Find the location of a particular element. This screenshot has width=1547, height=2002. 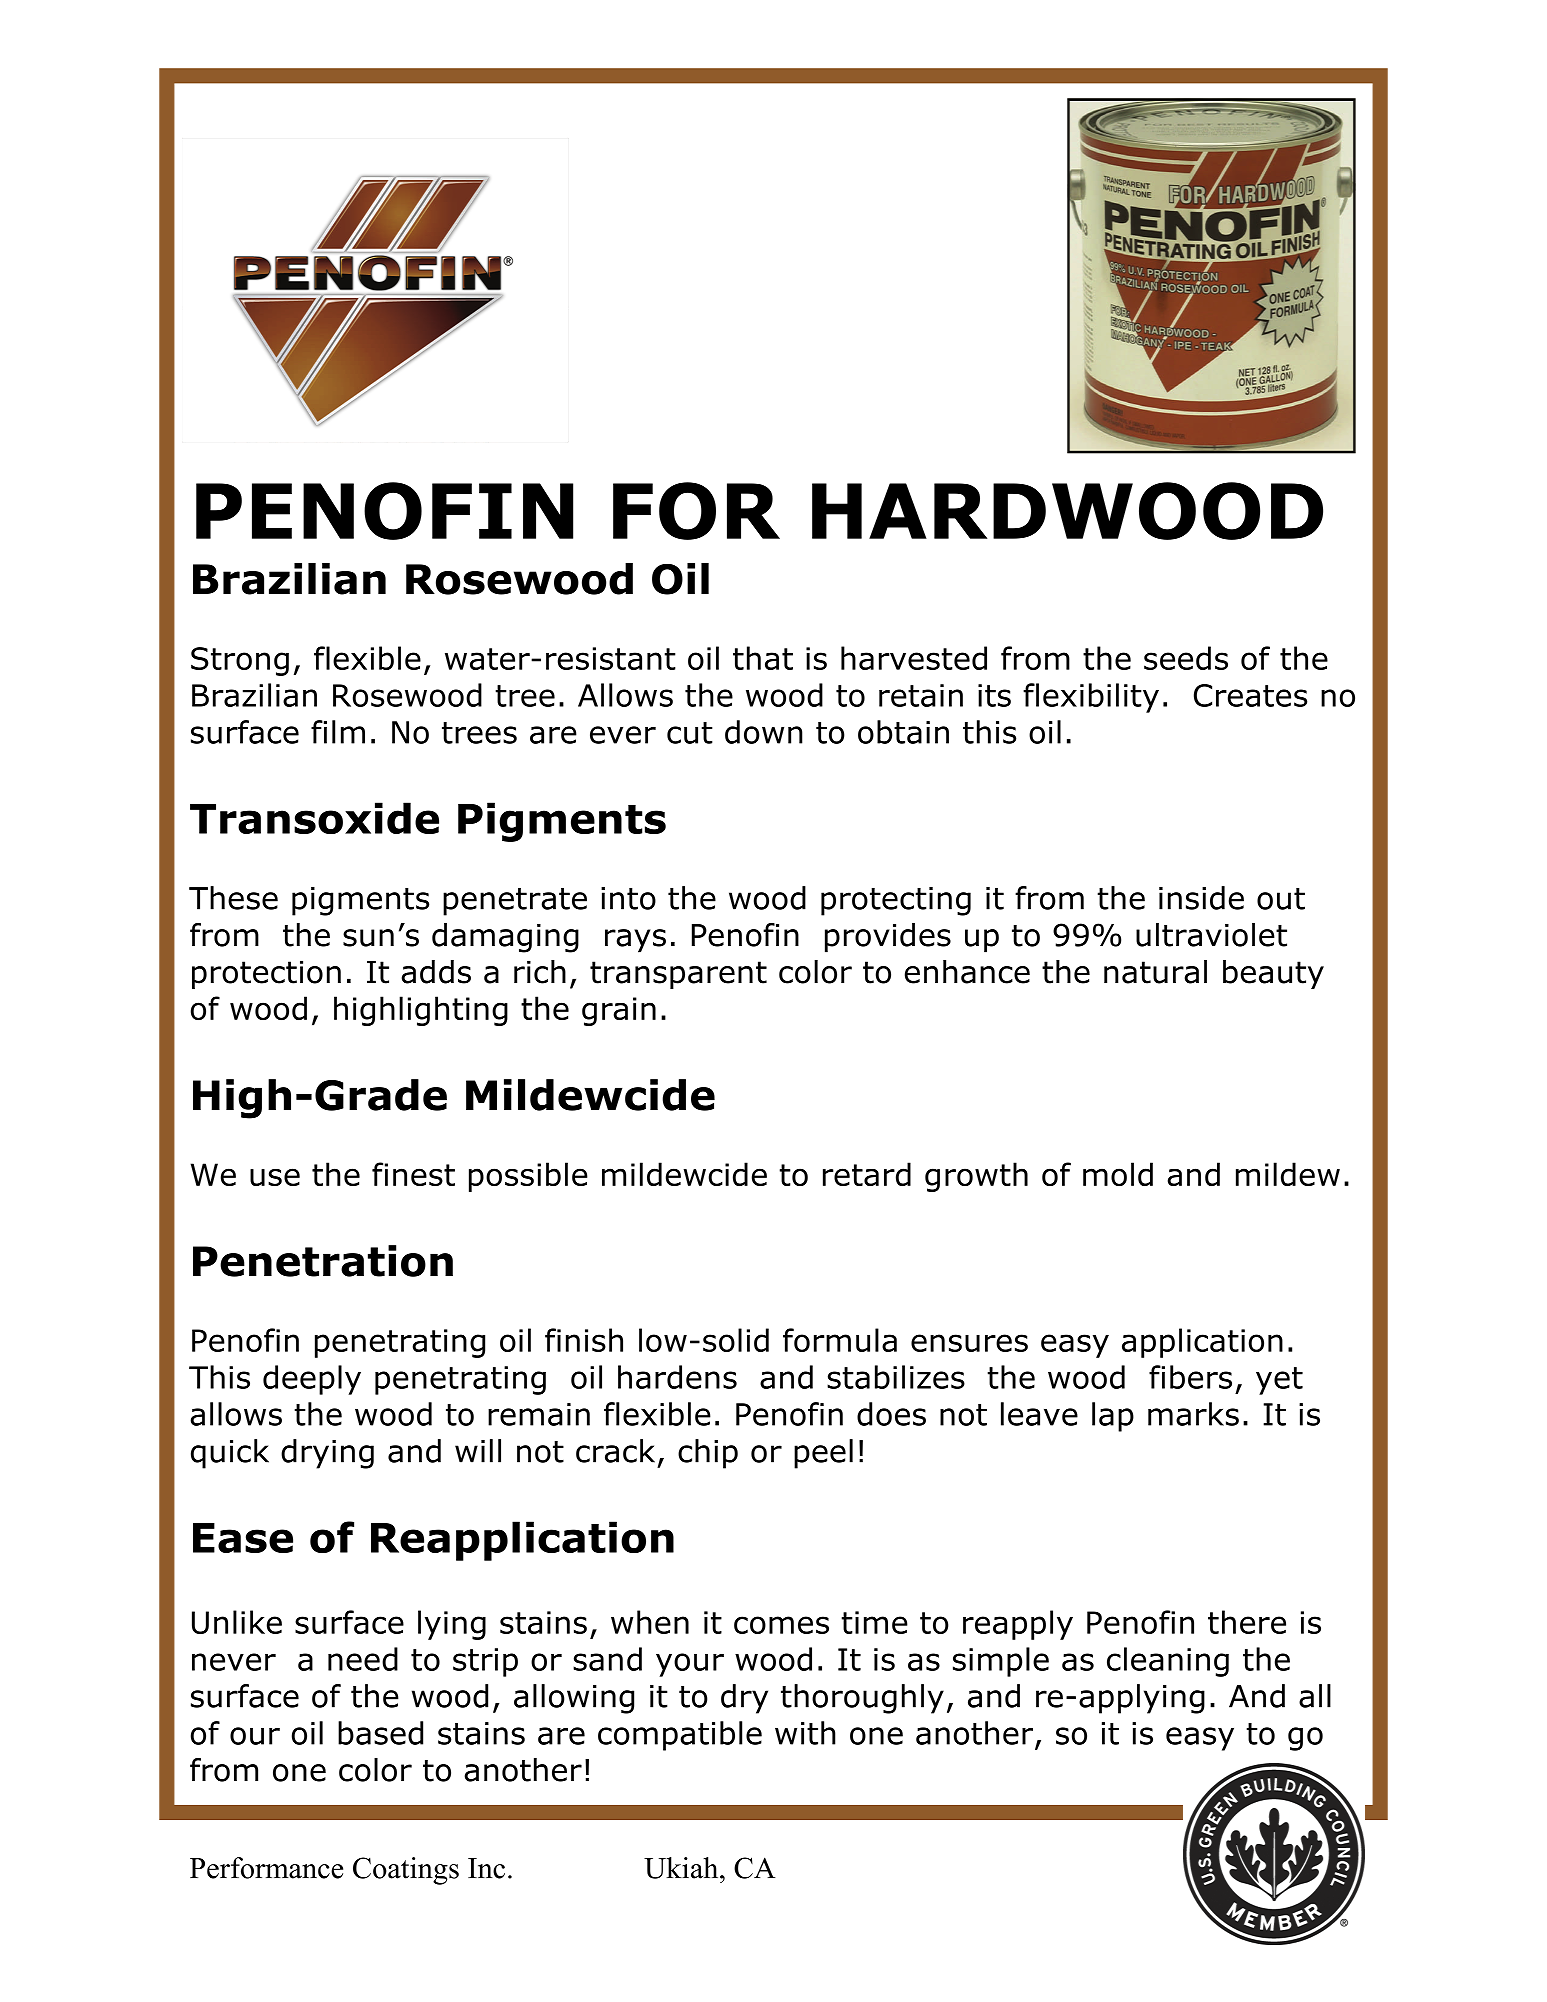

flexibility is located at coordinates (1091, 698).
